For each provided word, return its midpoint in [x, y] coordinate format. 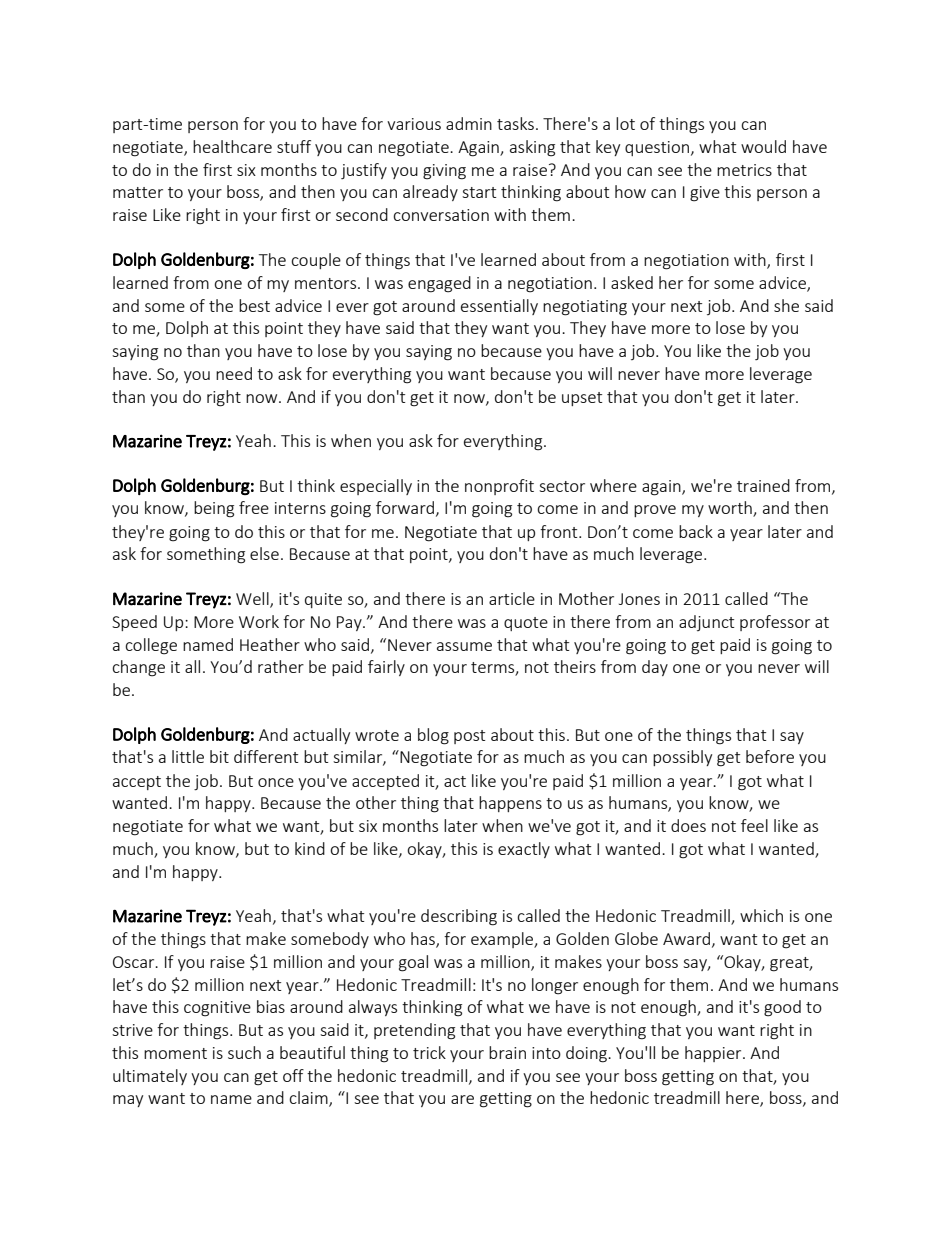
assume [464, 646]
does [688, 825]
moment [175, 1053]
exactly [524, 850]
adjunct [706, 623]
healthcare [232, 146]
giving [444, 172]
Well [253, 600]
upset [582, 399]
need [234, 373]
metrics [744, 170]
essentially [499, 307]
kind [310, 848]
